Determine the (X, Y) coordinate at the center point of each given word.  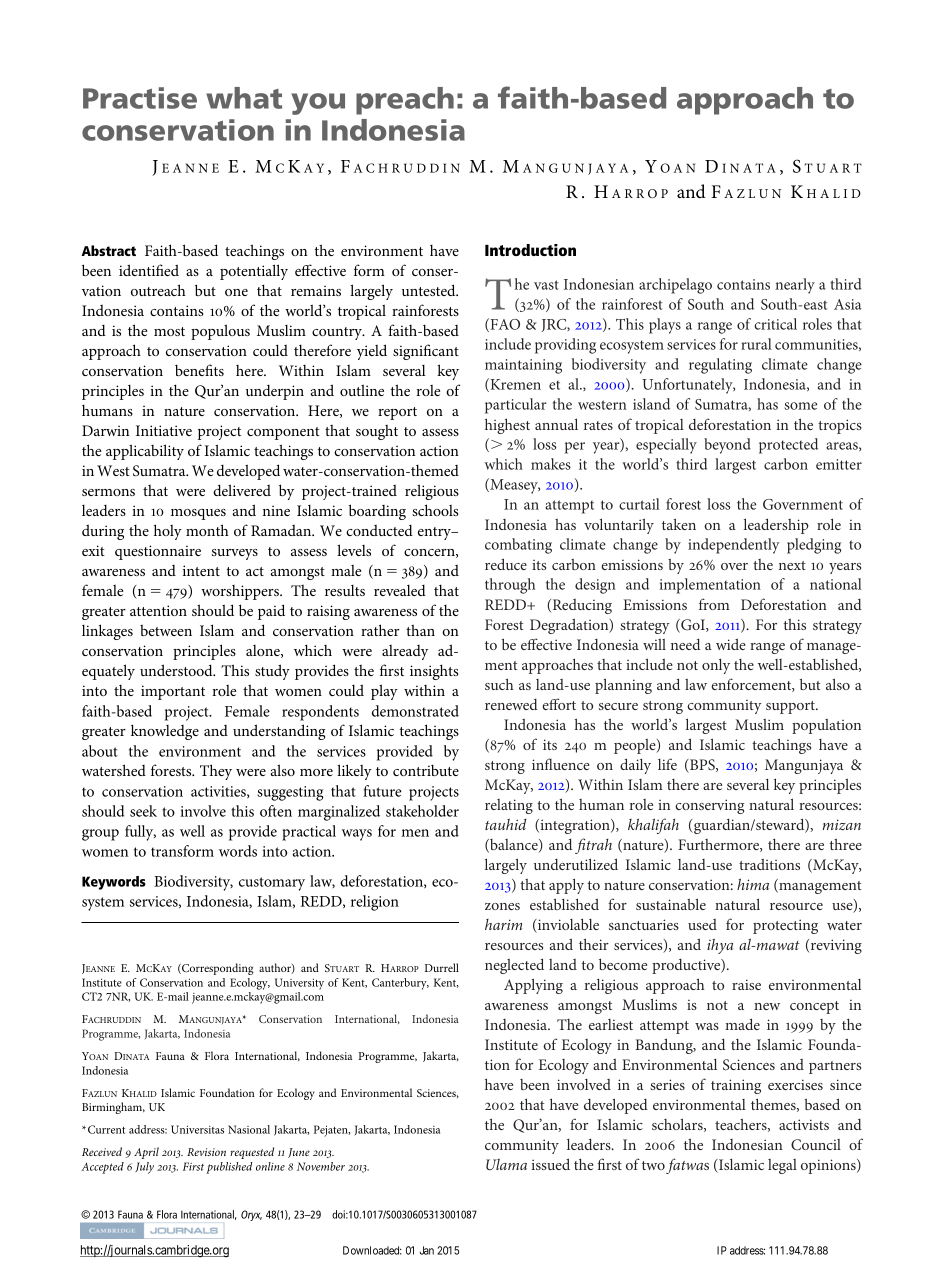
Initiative (164, 430)
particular (516, 406)
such (499, 684)
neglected (514, 966)
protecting (785, 926)
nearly (795, 286)
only (716, 666)
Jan (426, 1250)
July (144, 1168)
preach (405, 101)
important (173, 692)
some (800, 406)
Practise (140, 98)
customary (272, 884)
